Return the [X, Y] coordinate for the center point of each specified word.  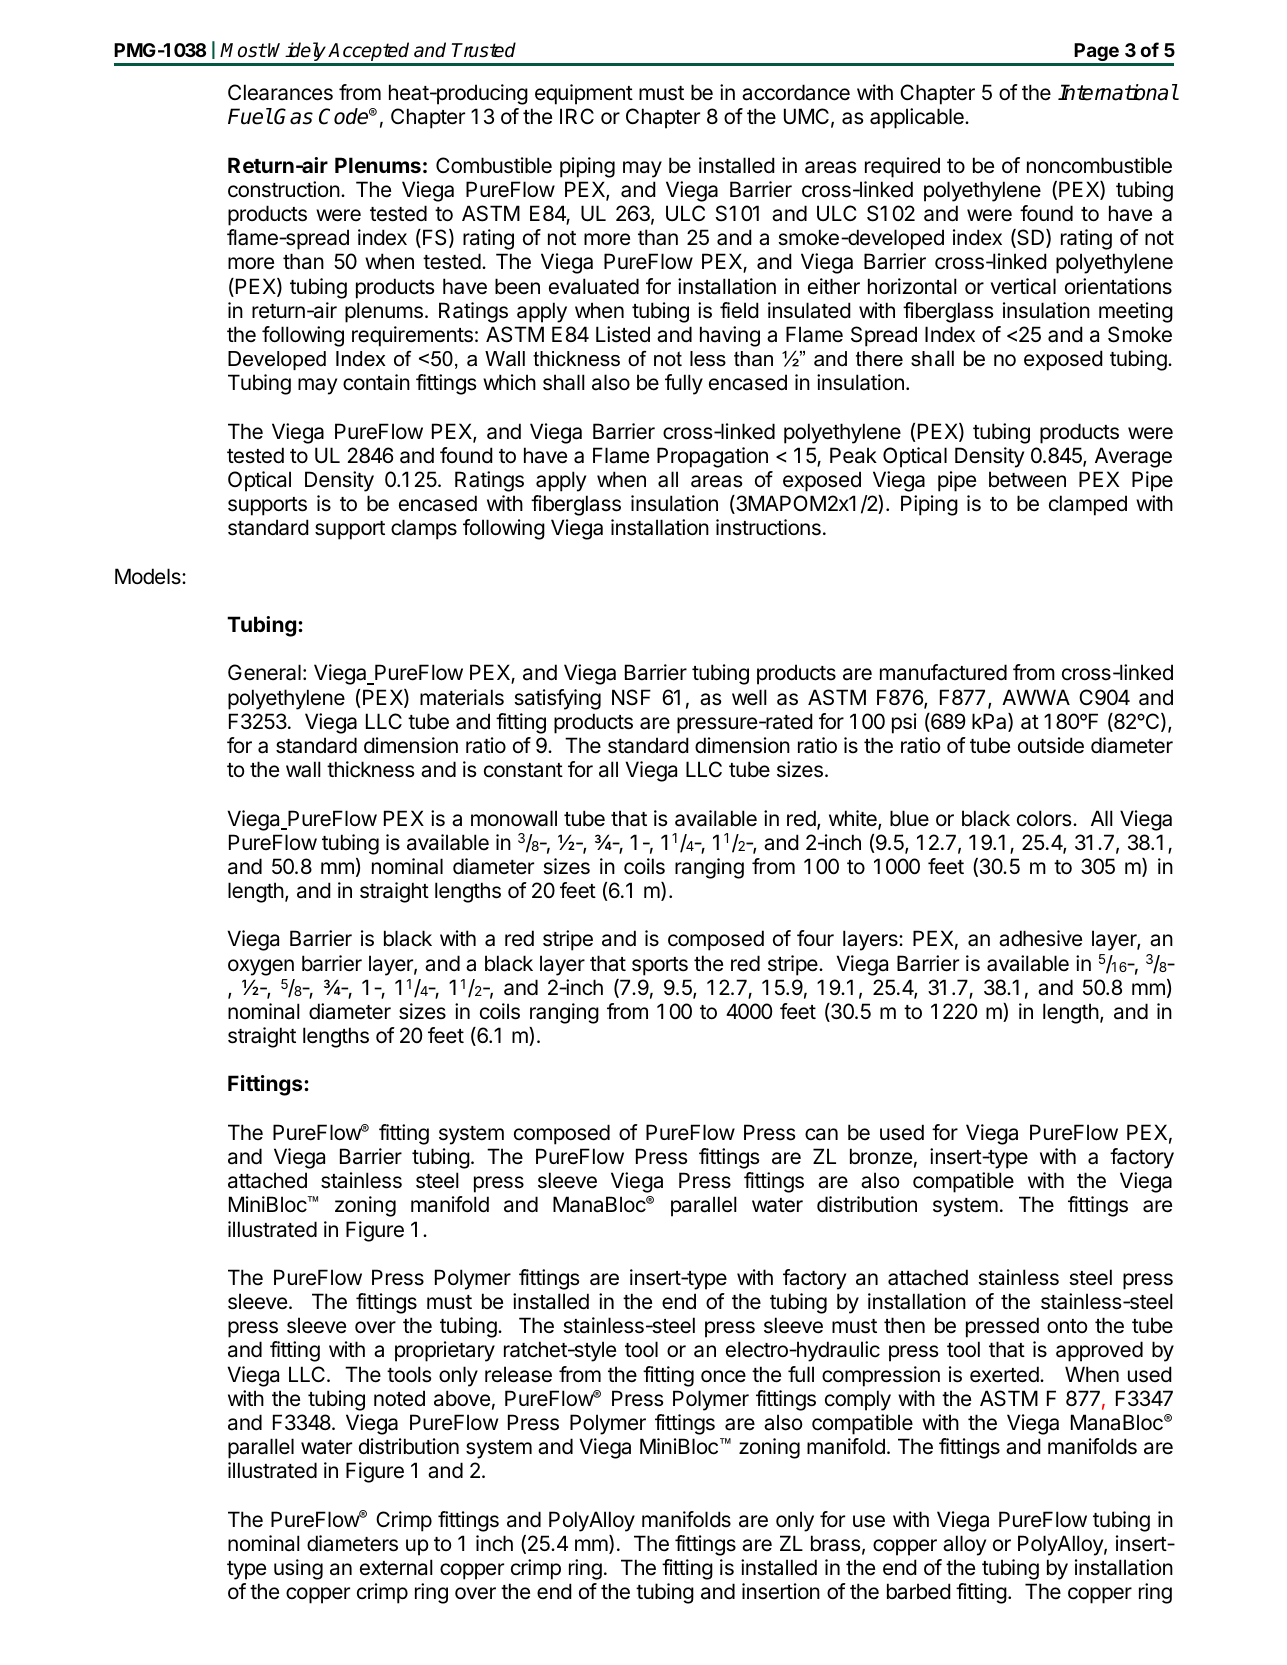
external [396, 1567]
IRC [577, 116]
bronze [881, 1156]
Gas [293, 116]
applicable [918, 118]
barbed [919, 1591]
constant [523, 770]
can [821, 1134]
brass [835, 1543]
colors [1045, 818]
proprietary [445, 1351]
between [1027, 479]
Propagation [712, 457]
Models [149, 576]
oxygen [261, 967]
